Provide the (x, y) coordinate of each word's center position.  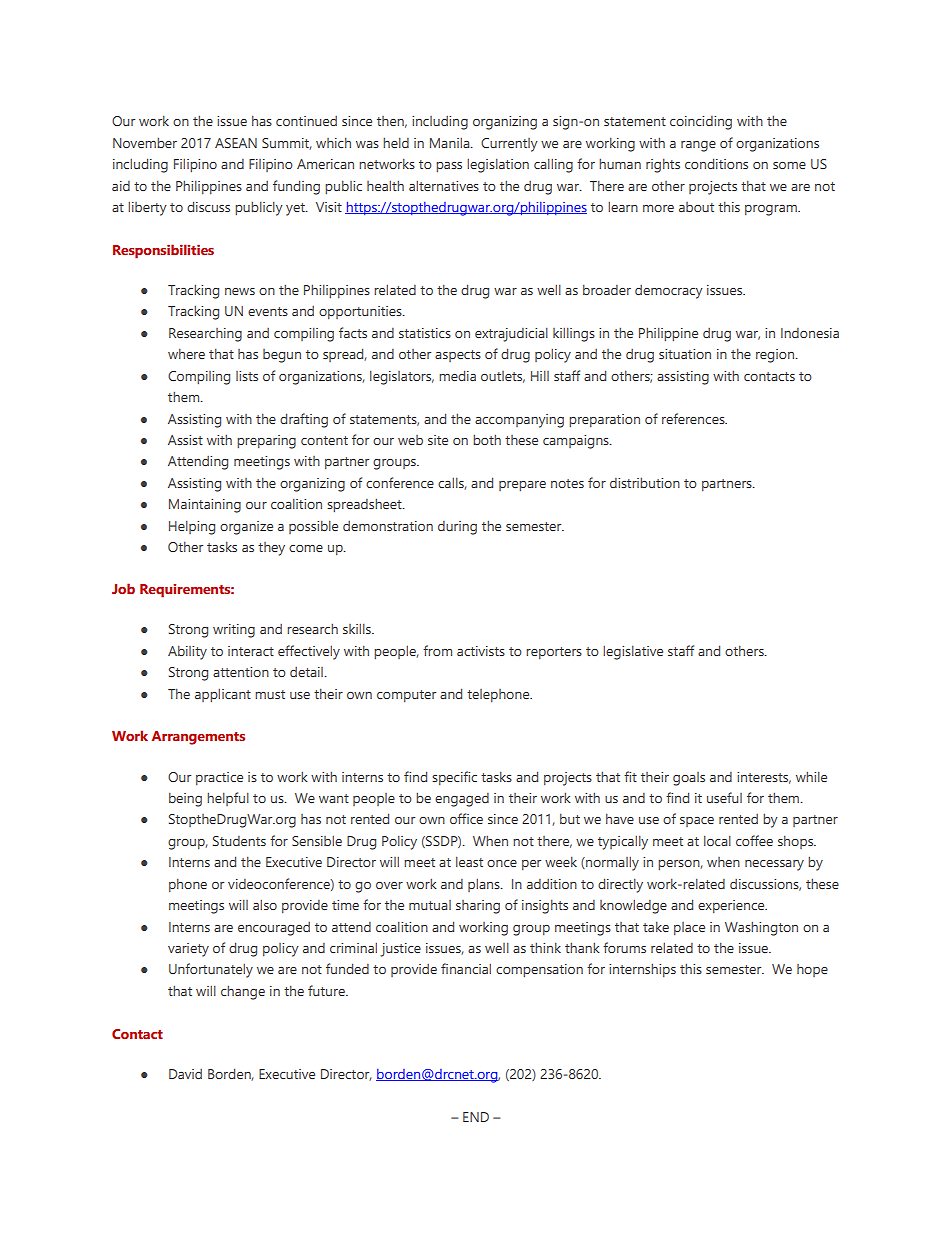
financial (466, 968)
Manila (451, 142)
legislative (633, 652)
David (185, 1074)
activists (481, 651)
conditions (716, 163)
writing (234, 631)
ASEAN (236, 143)
